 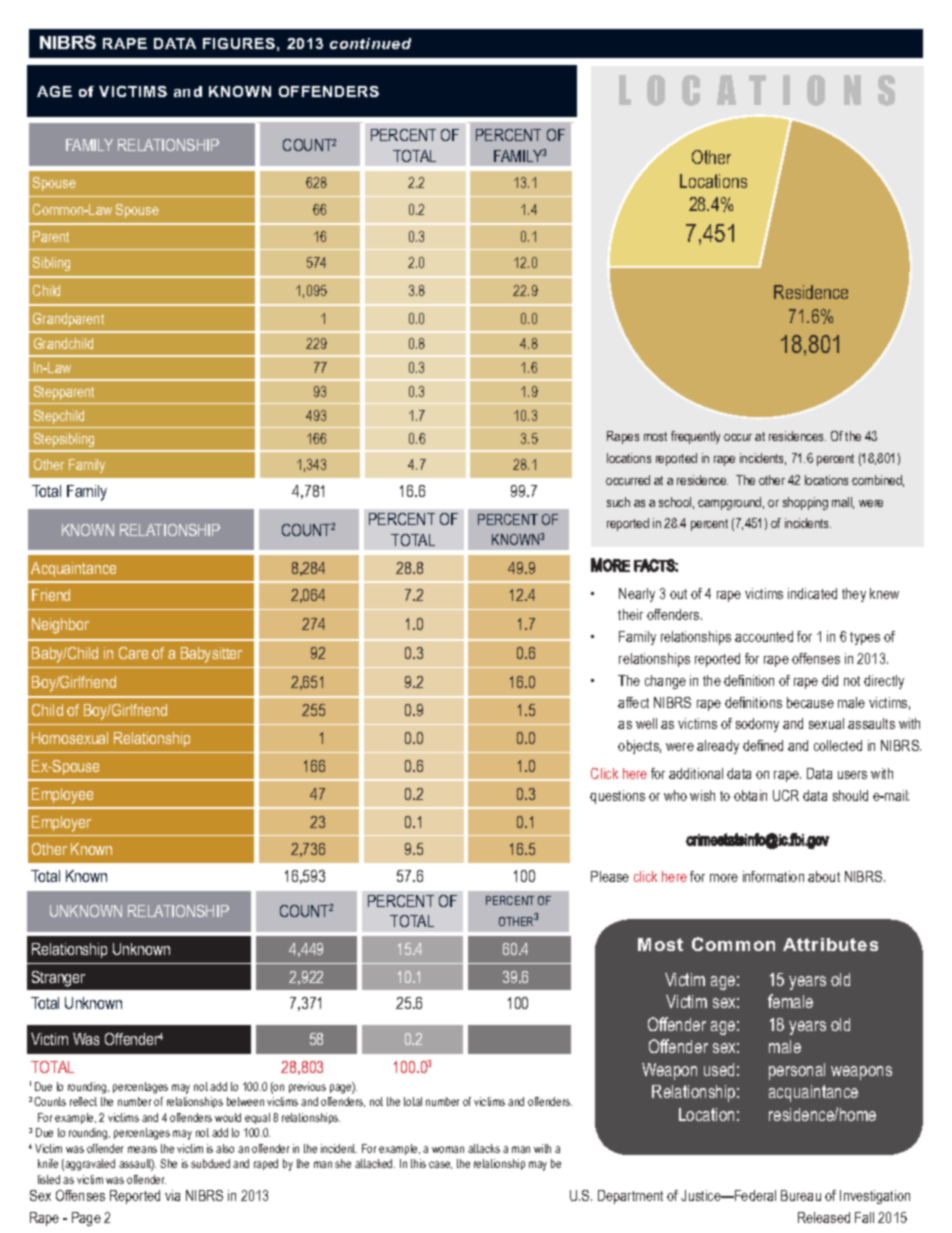 I want to click on Neighbor, so click(x=60, y=626).
